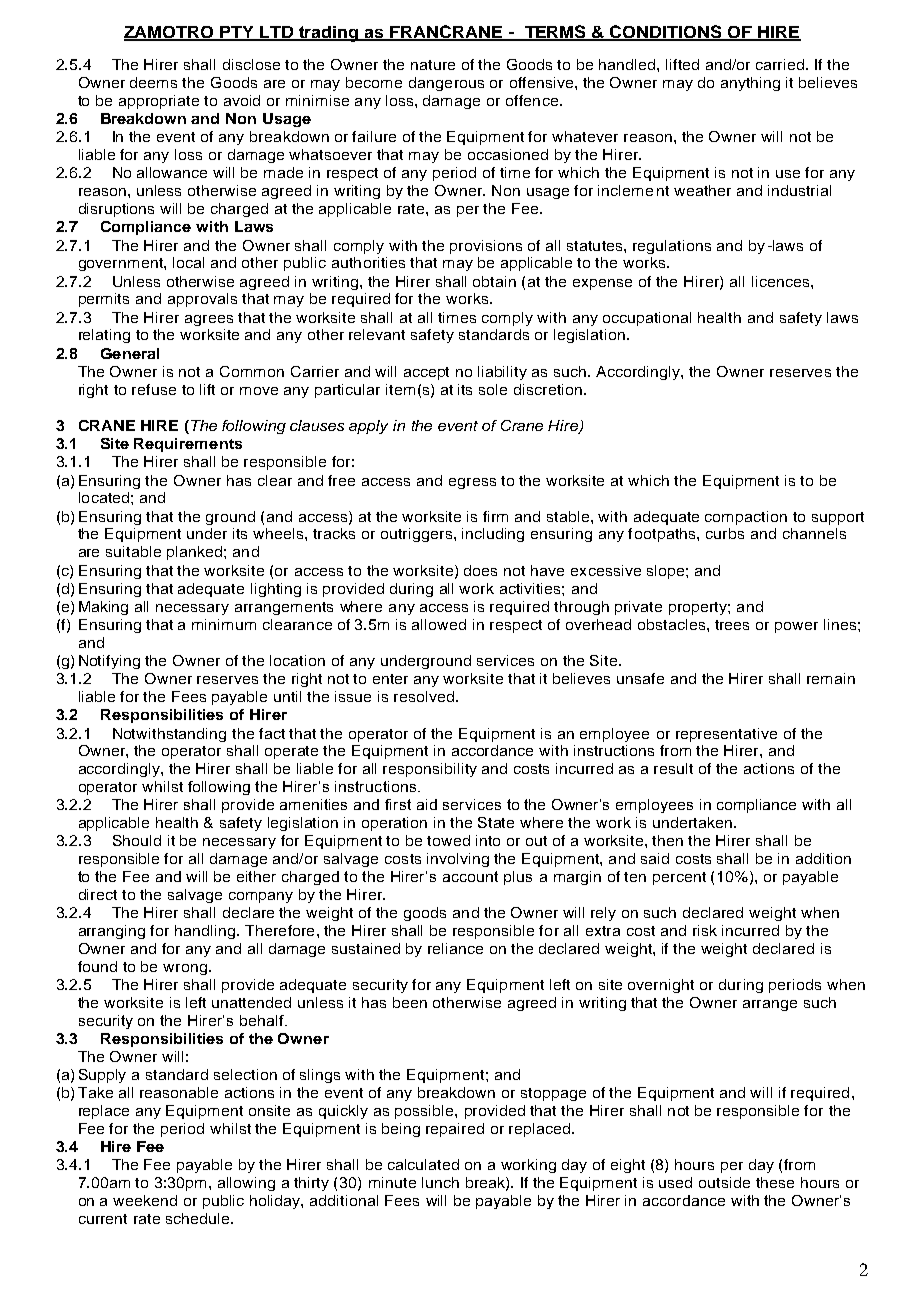  Describe the element at coordinates (750, 84) in the screenshot. I see `anything` at that location.
